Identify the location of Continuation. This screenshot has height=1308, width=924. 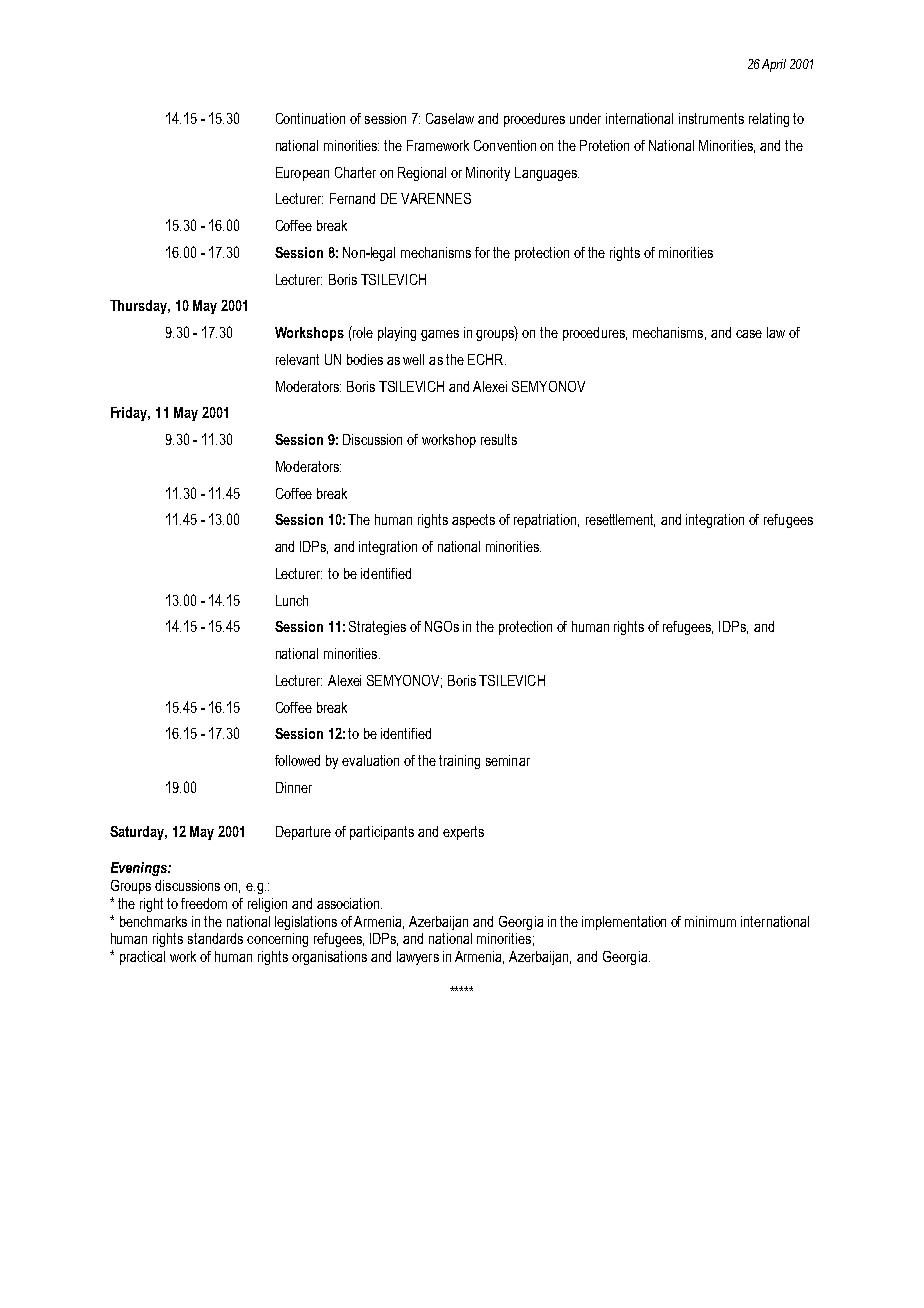
(310, 118).
